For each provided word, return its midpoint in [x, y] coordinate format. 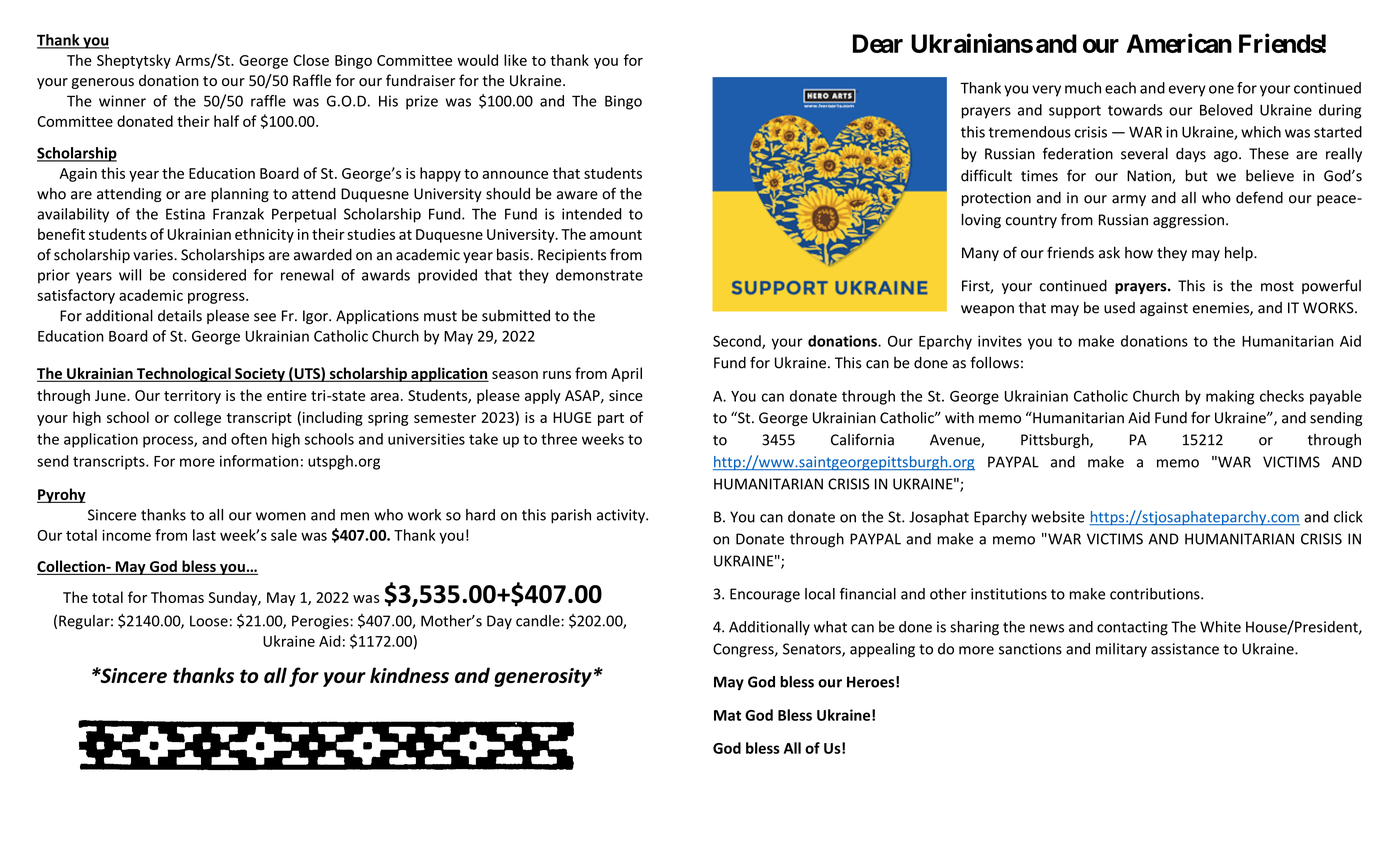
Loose [209, 621]
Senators [813, 650]
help [1240, 253]
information [259, 461]
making [1230, 397]
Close [311, 60]
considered [209, 275]
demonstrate [599, 275]
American [1179, 43]
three [559, 439]
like [515, 60]
